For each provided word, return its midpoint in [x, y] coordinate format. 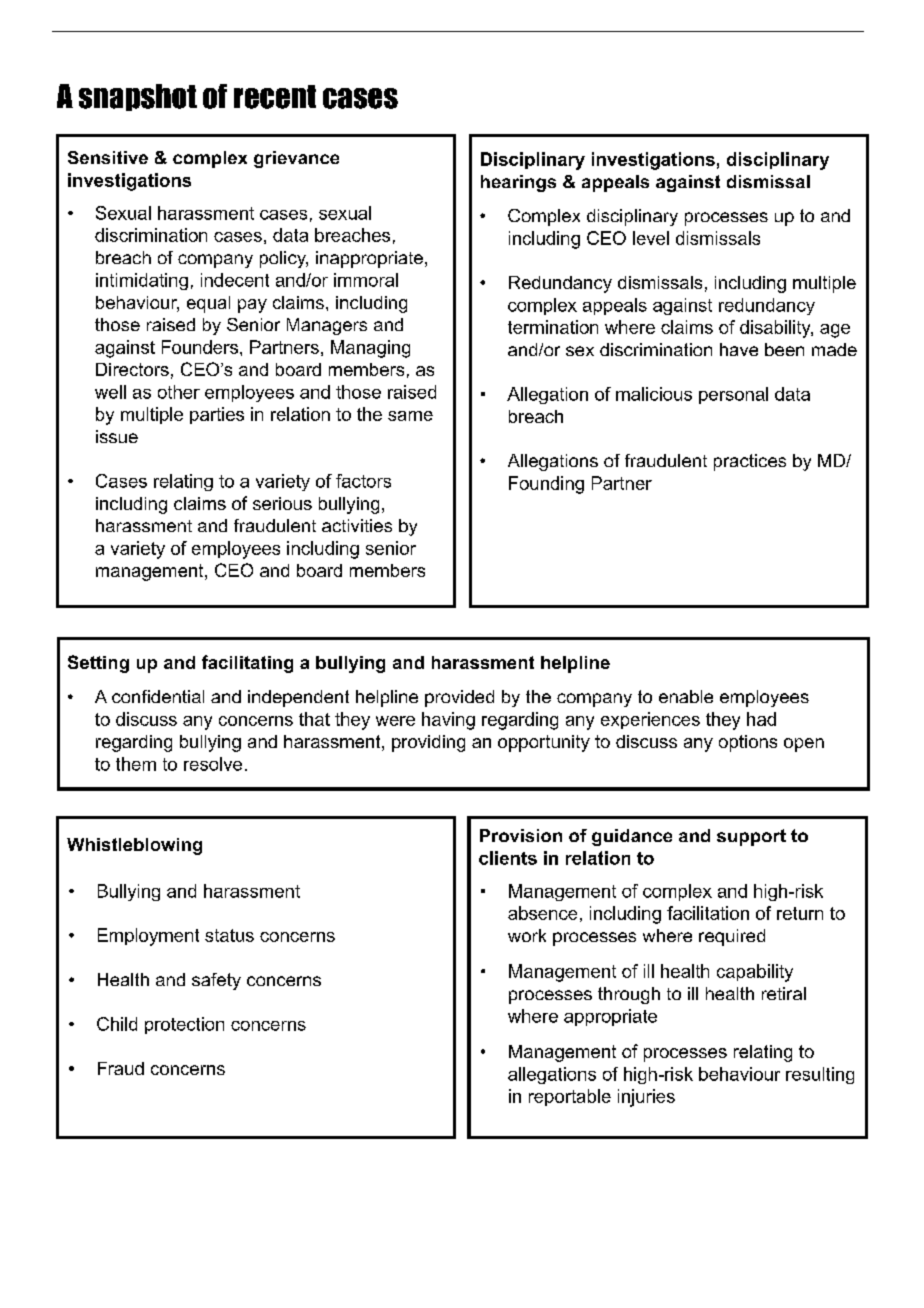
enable [686, 696]
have [739, 349]
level [651, 238]
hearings [518, 183]
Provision [521, 835]
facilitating [247, 664]
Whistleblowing [134, 846]
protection [184, 1025]
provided [459, 698]
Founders [200, 347]
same [410, 416]
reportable [570, 1097]
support [751, 837]
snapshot [138, 97]
